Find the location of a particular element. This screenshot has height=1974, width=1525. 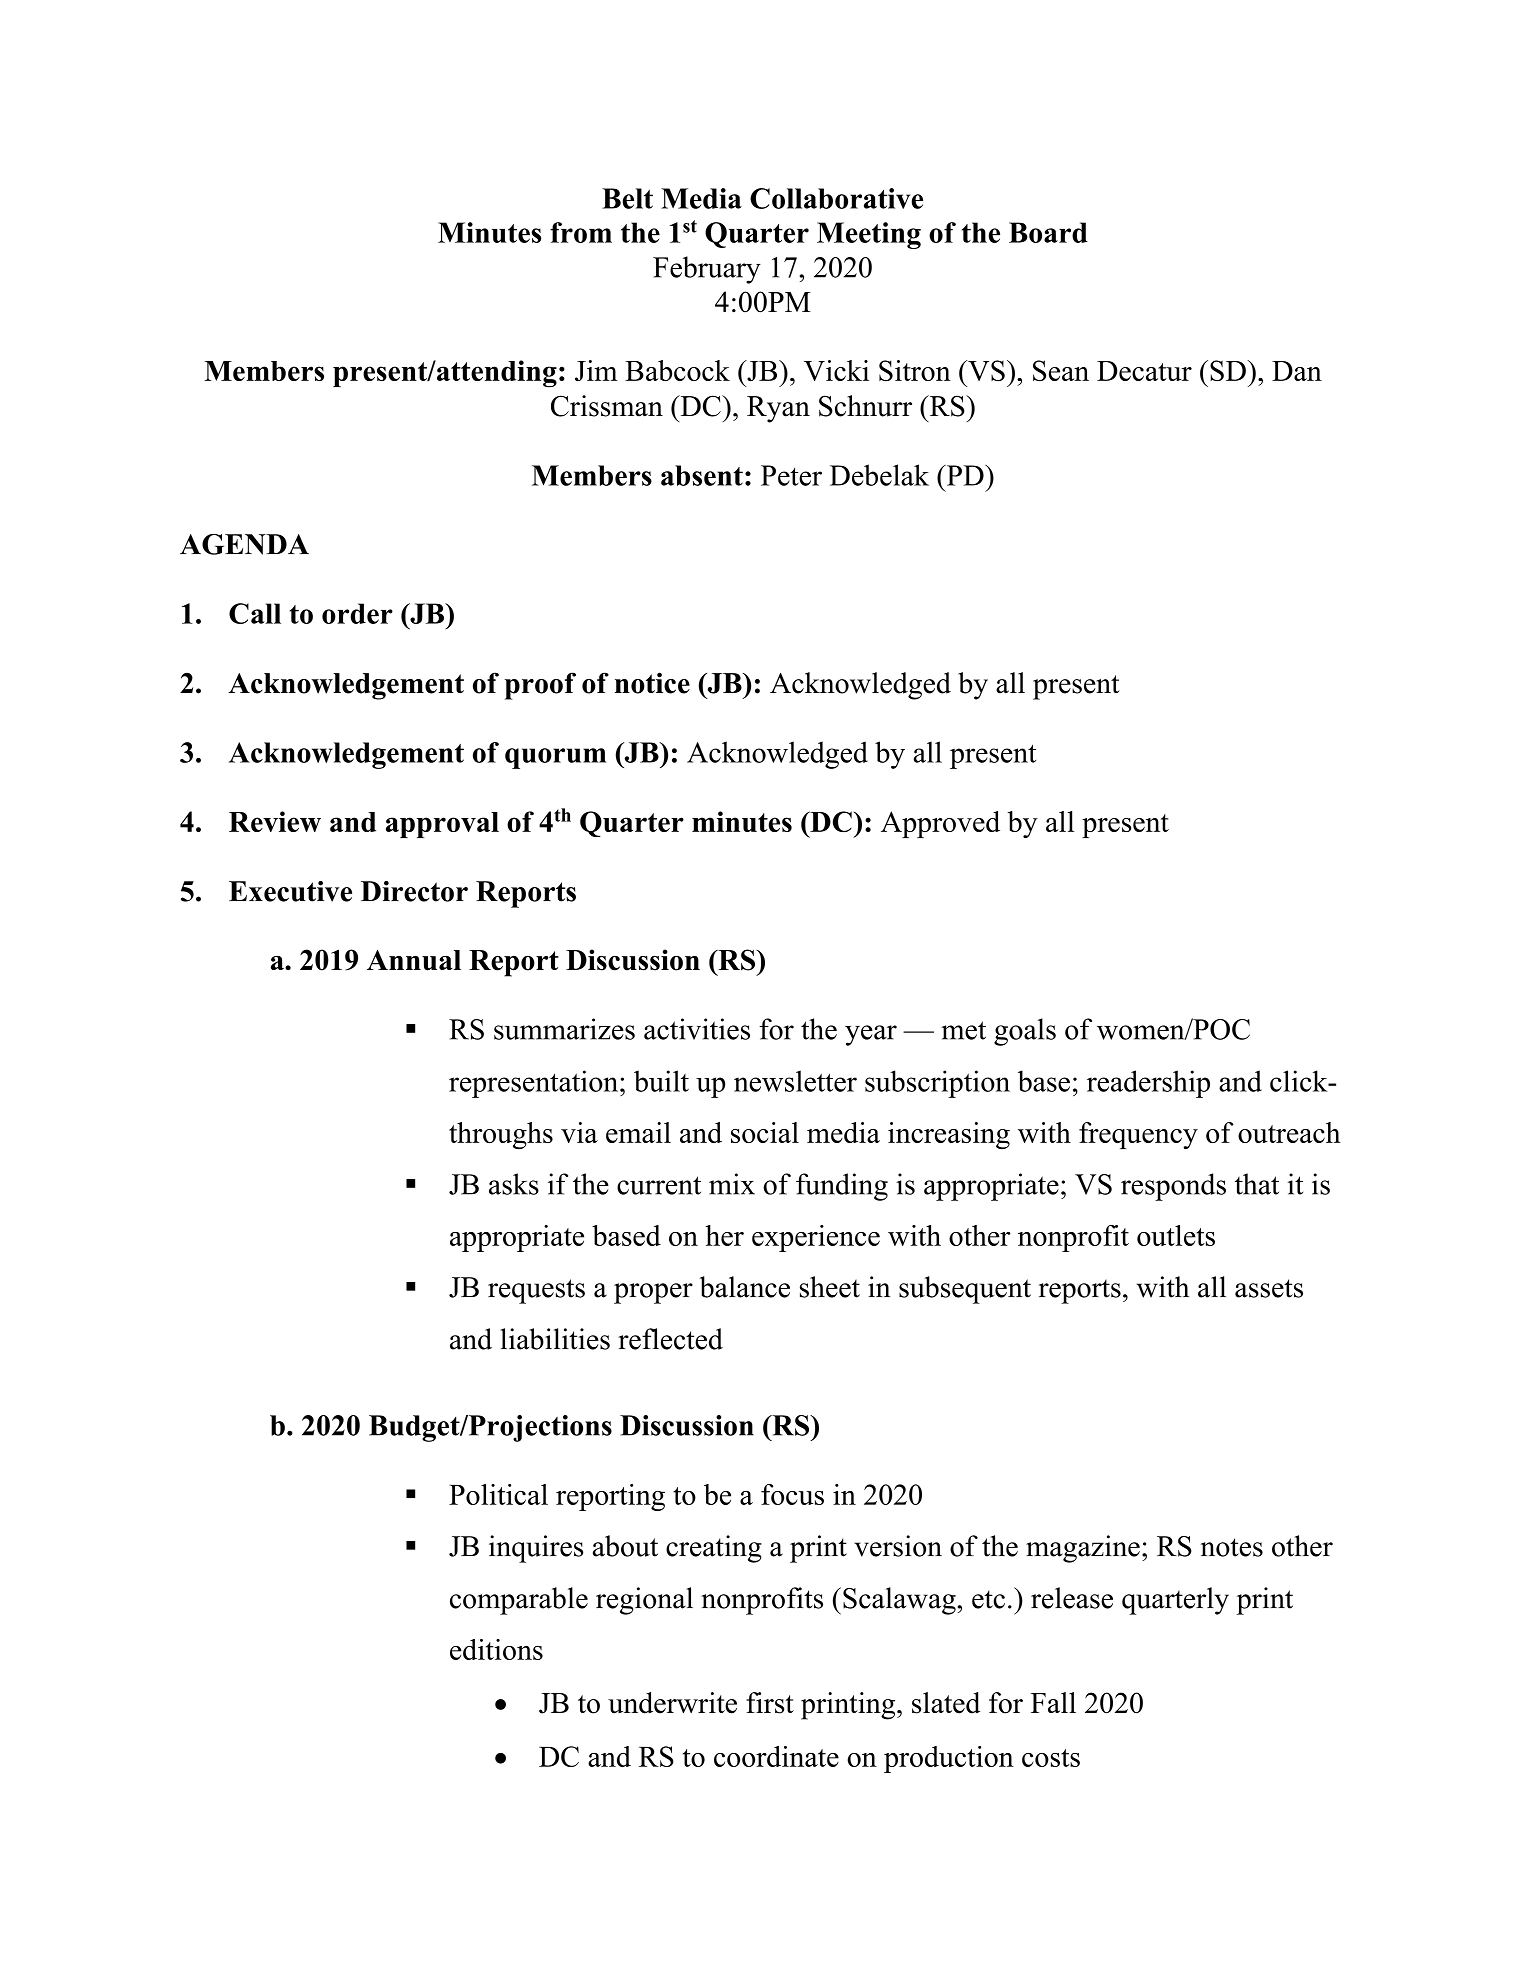

Annual is located at coordinates (414, 960).
